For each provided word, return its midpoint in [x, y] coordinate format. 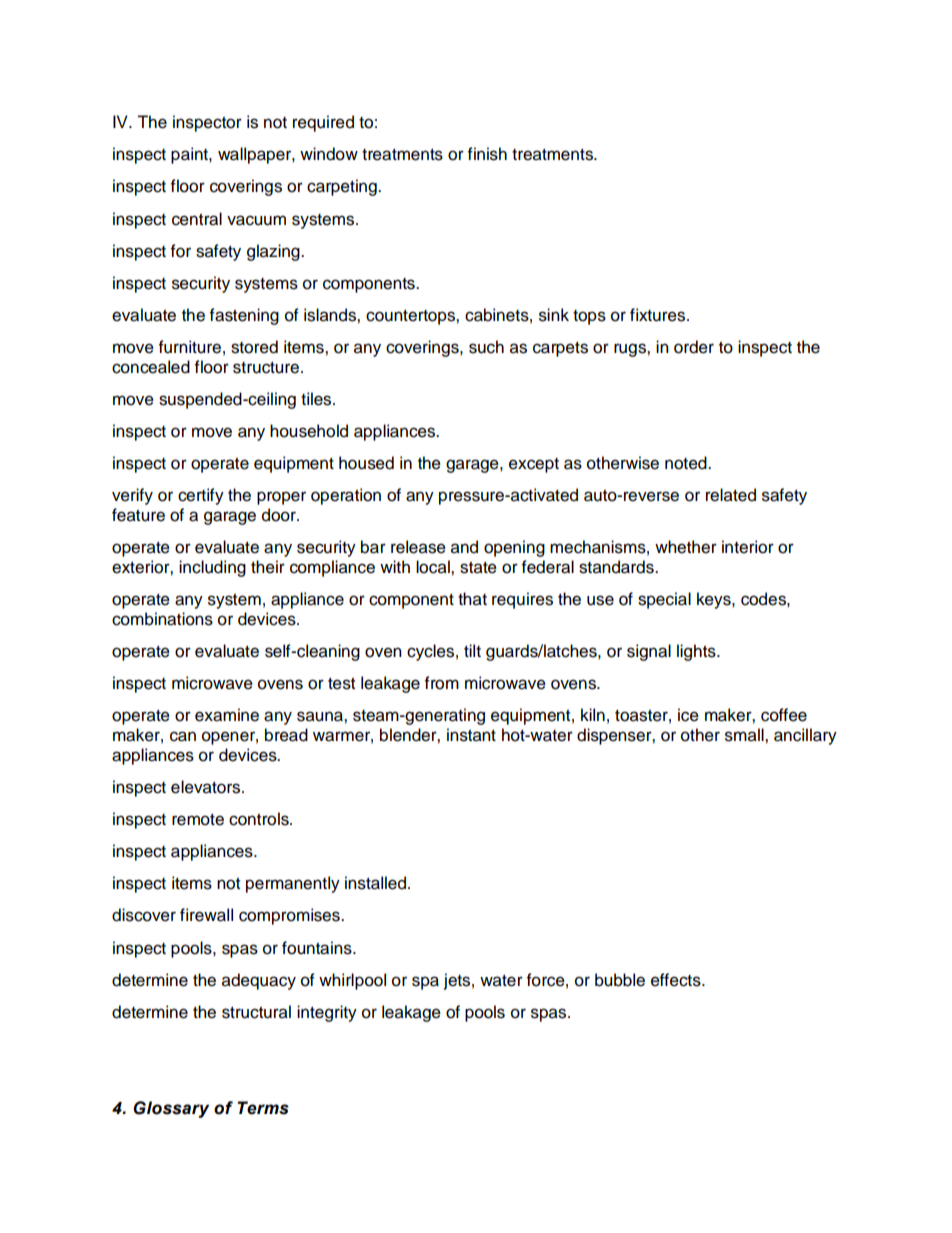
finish [487, 154]
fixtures [659, 315]
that [472, 599]
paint [190, 155]
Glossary [171, 1109]
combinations [162, 619]
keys [715, 600]
